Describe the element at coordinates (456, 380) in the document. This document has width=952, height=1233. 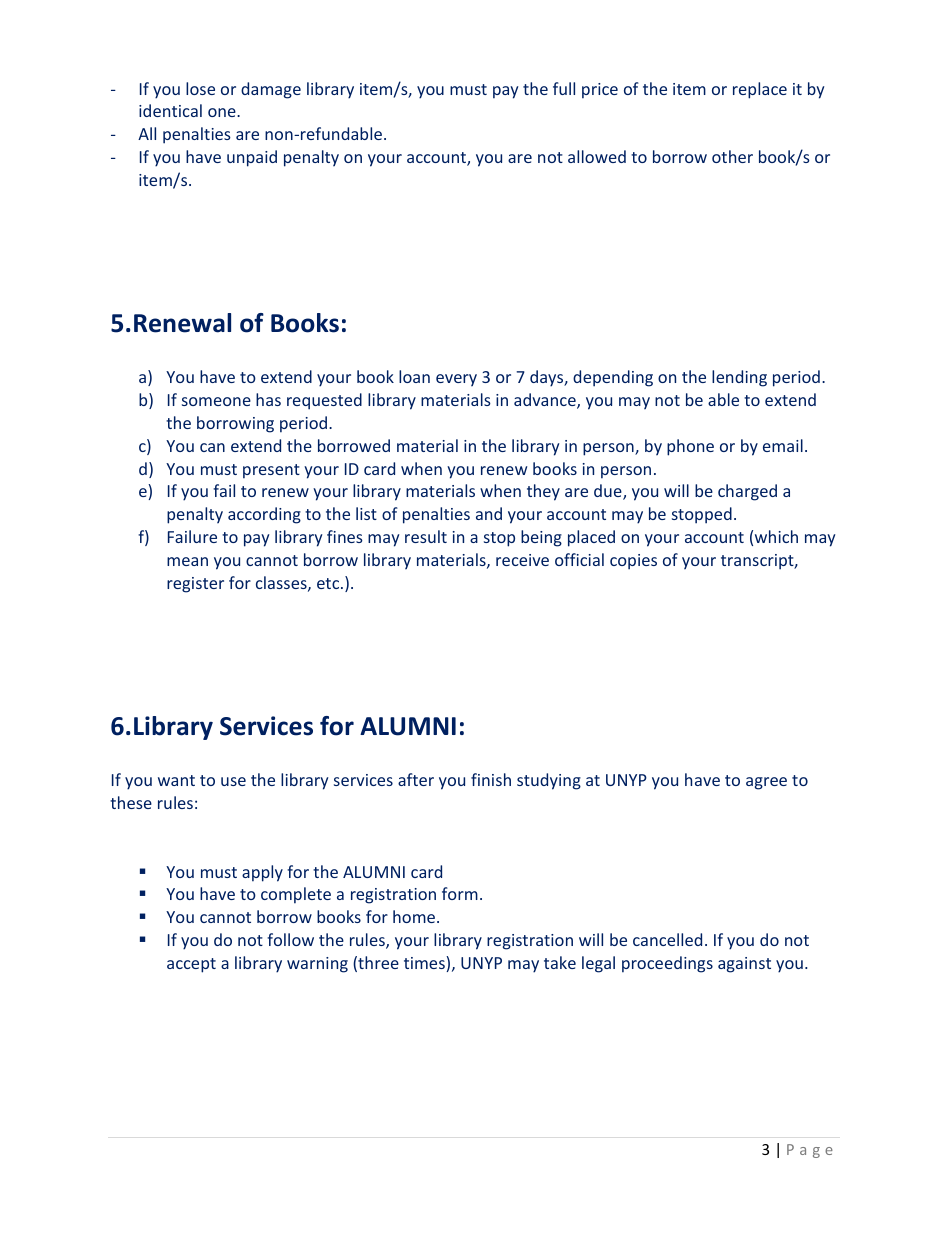
I see `every` at that location.
